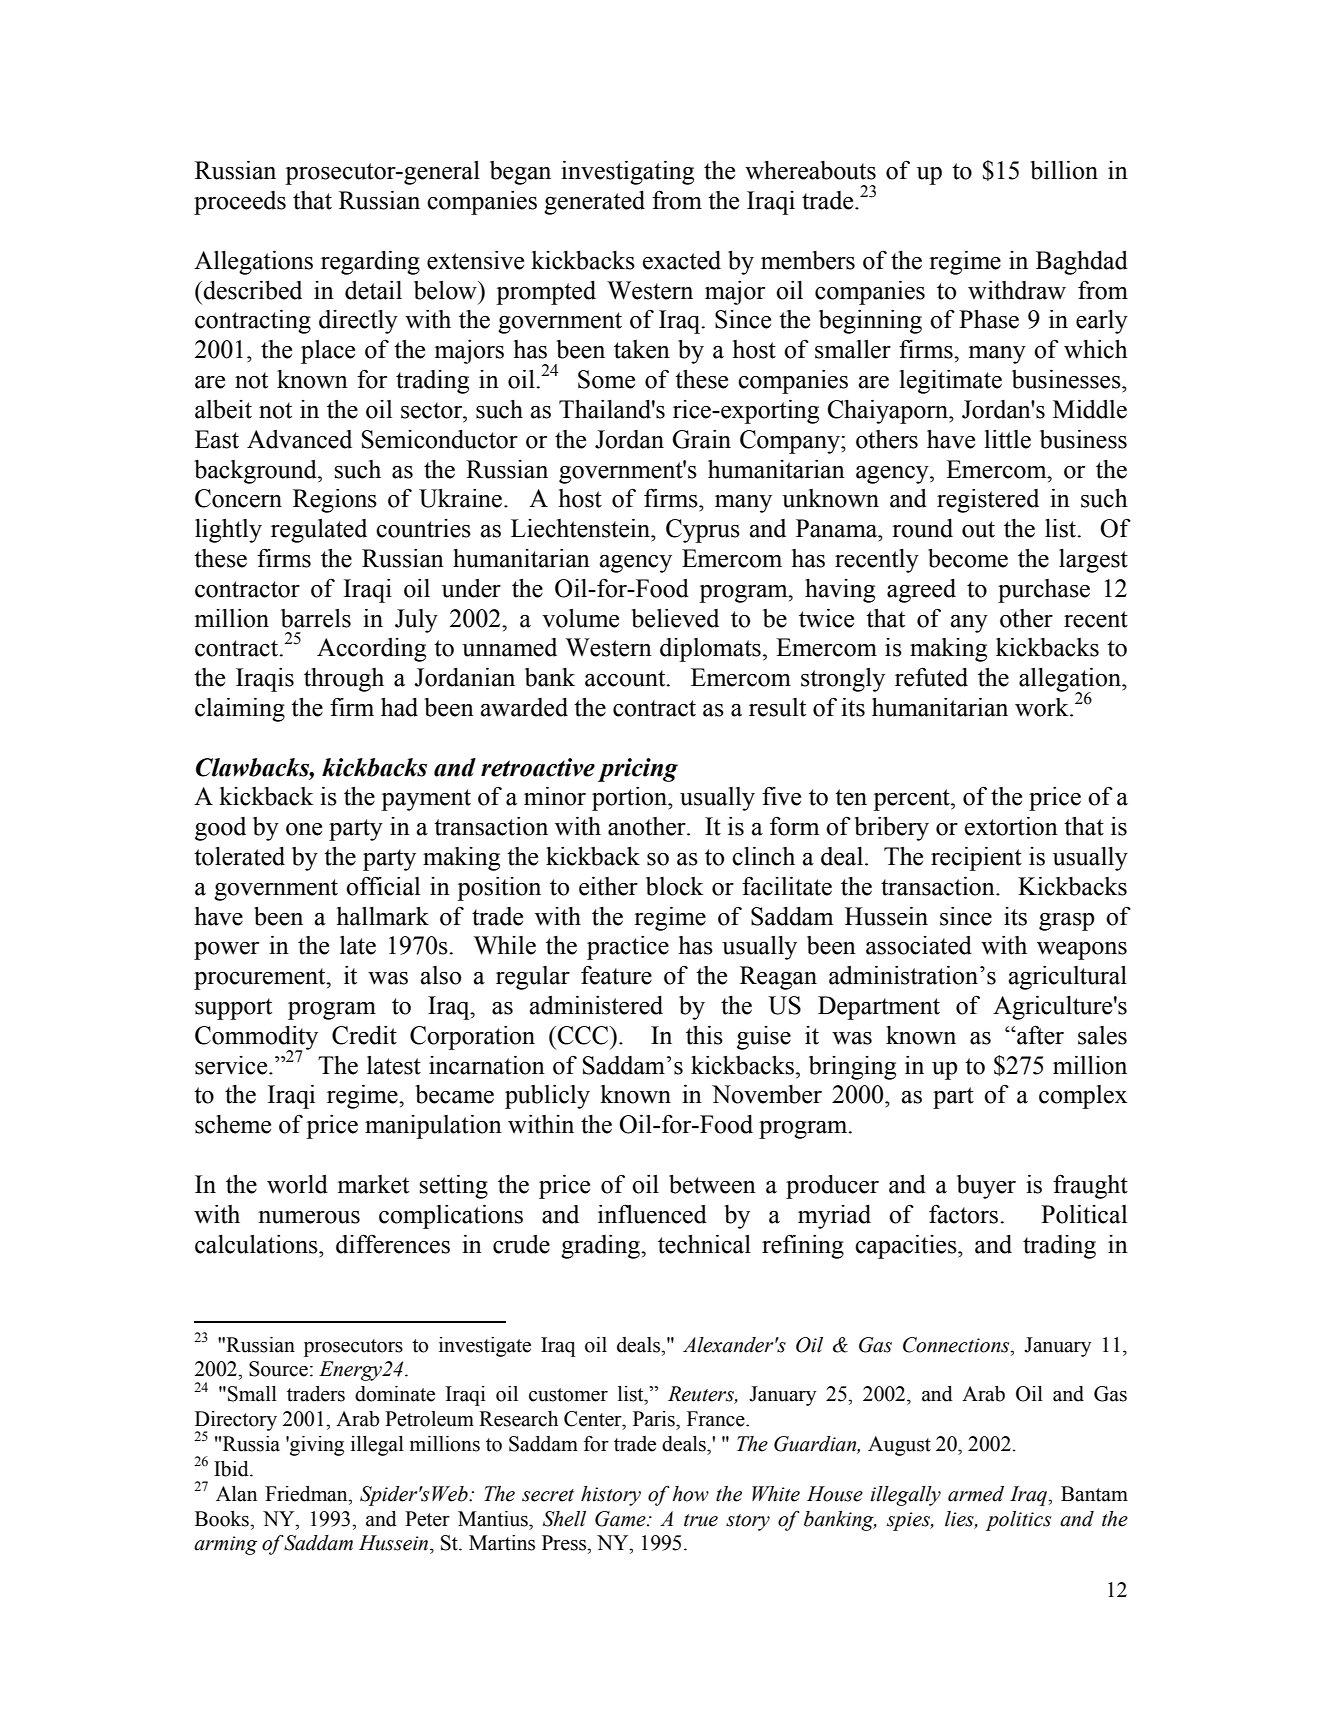  Describe the element at coordinates (931, 677) in the screenshot. I see `refuted` at that location.
